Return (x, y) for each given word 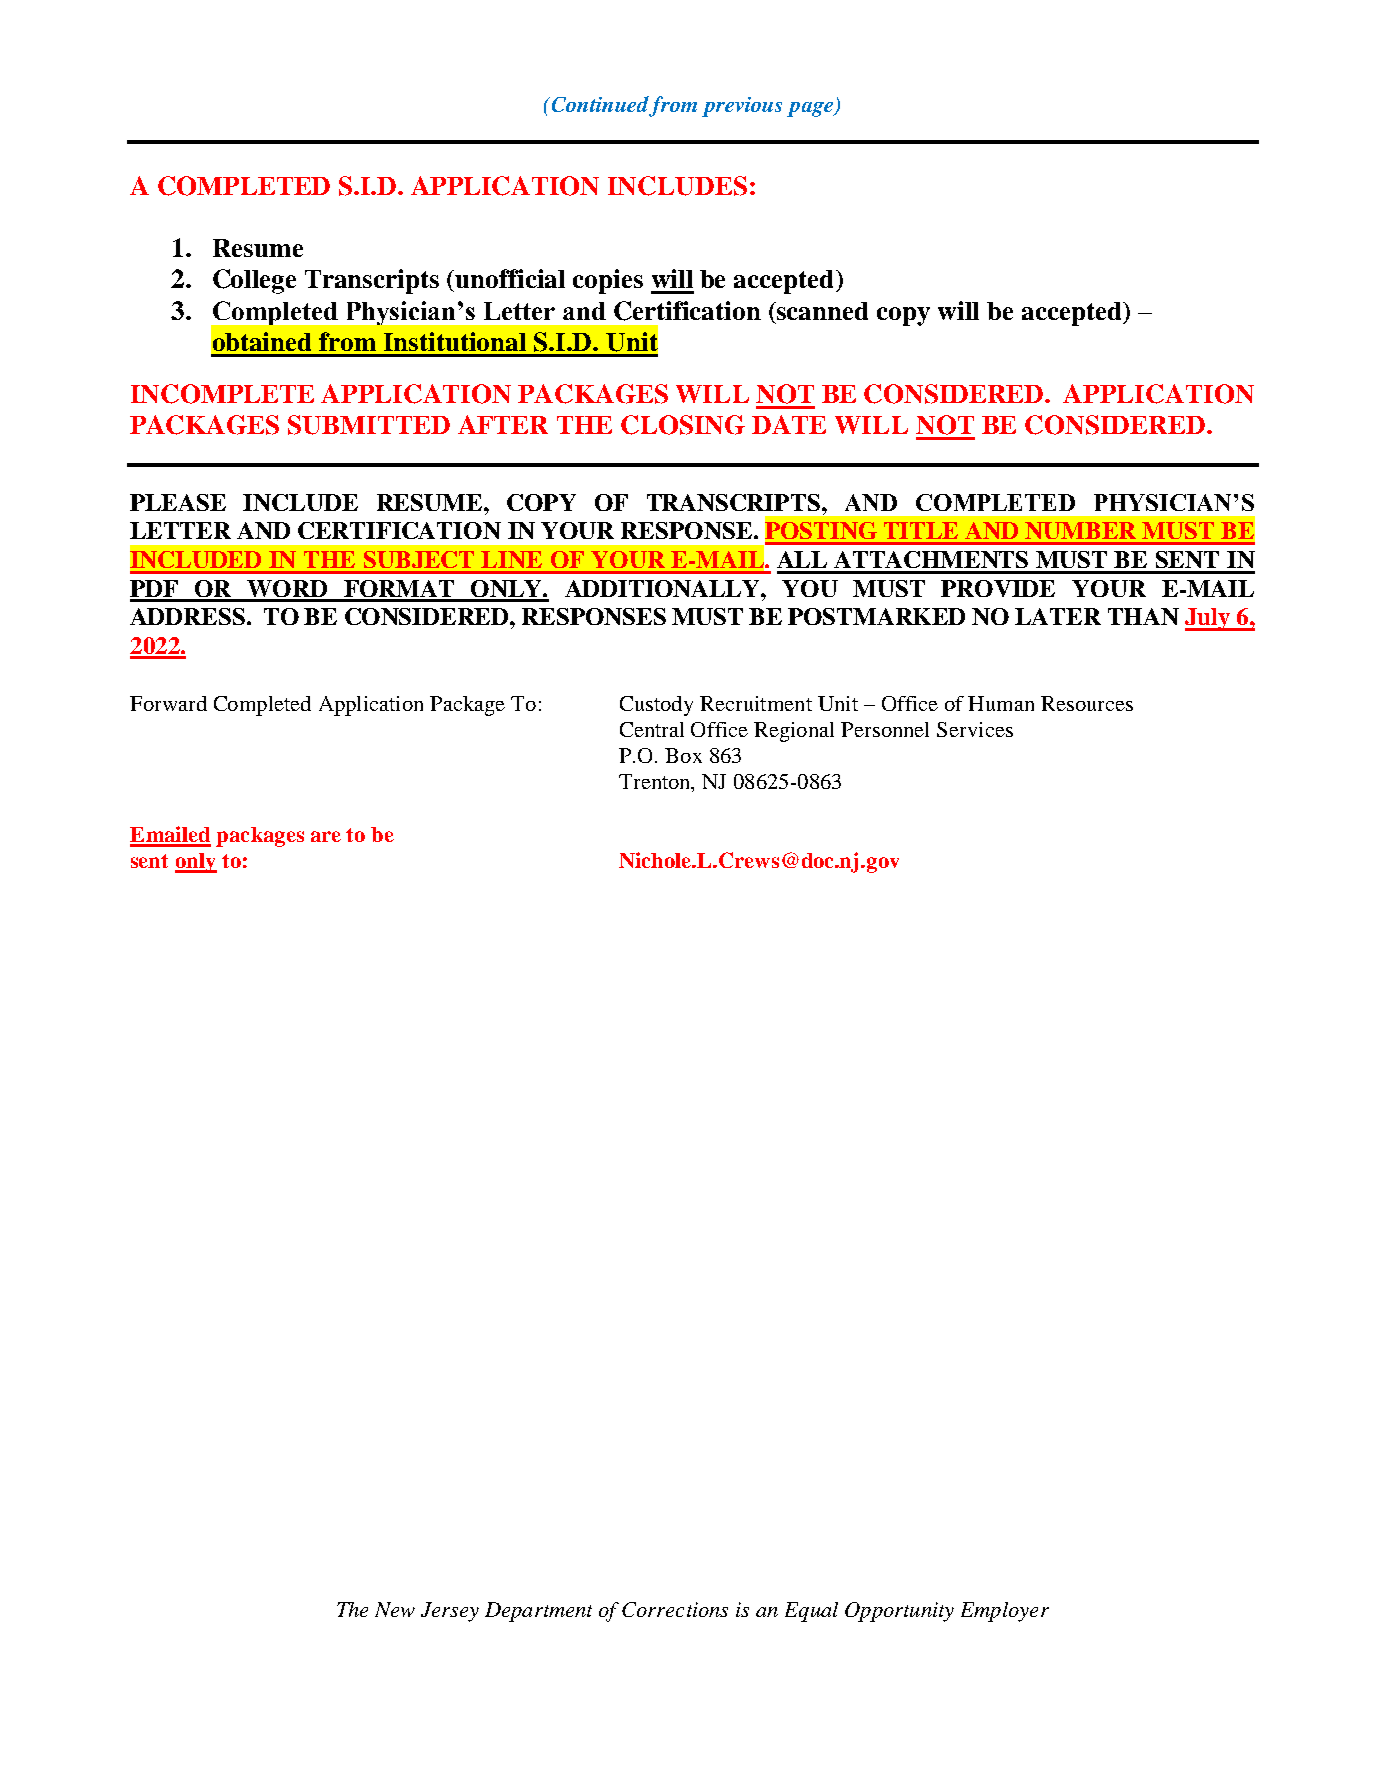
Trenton (656, 783)
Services (975, 729)
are (326, 836)
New (395, 1609)
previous (742, 107)
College (254, 281)
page (811, 109)
